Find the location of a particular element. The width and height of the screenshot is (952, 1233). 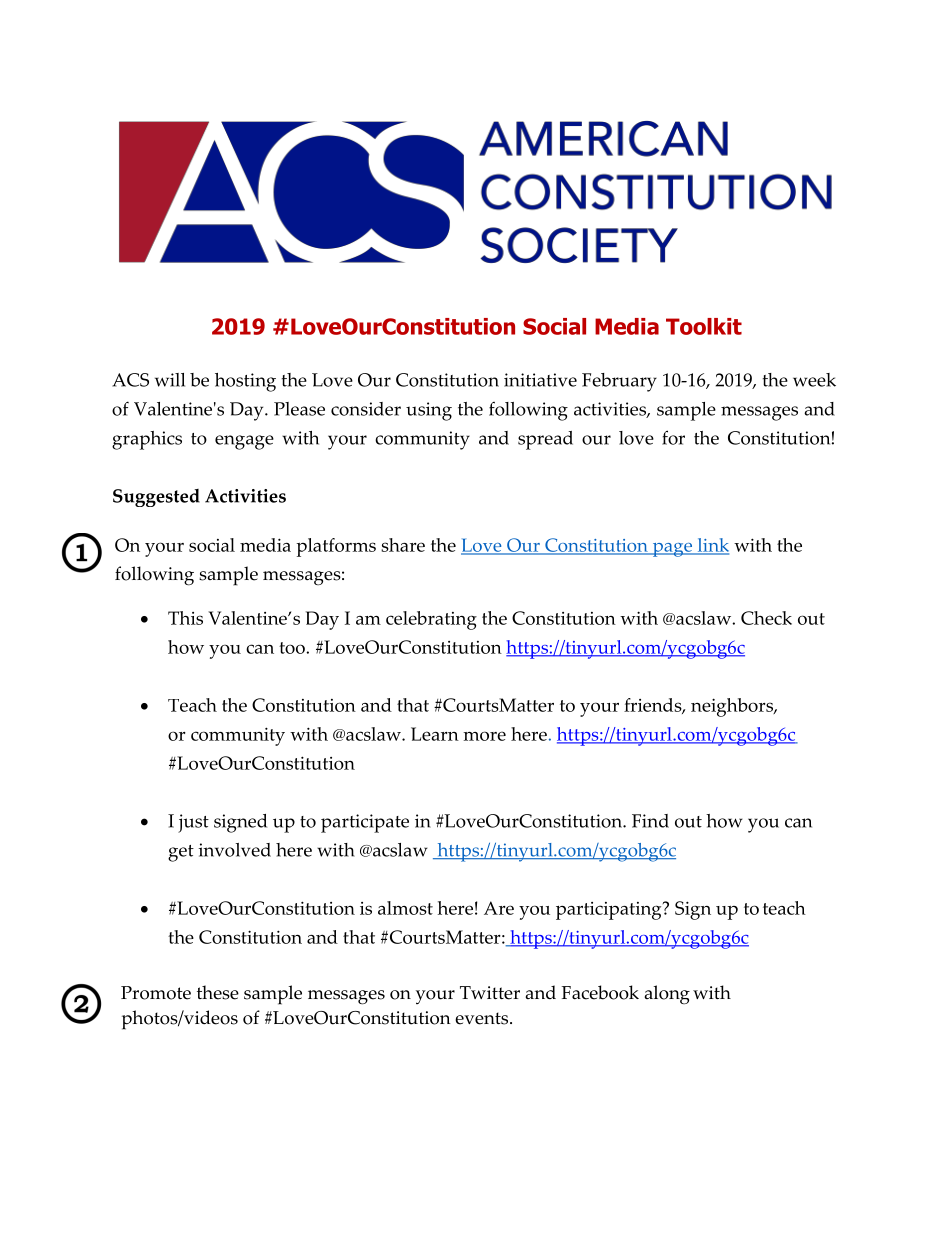

Toolkit is located at coordinates (704, 326).
